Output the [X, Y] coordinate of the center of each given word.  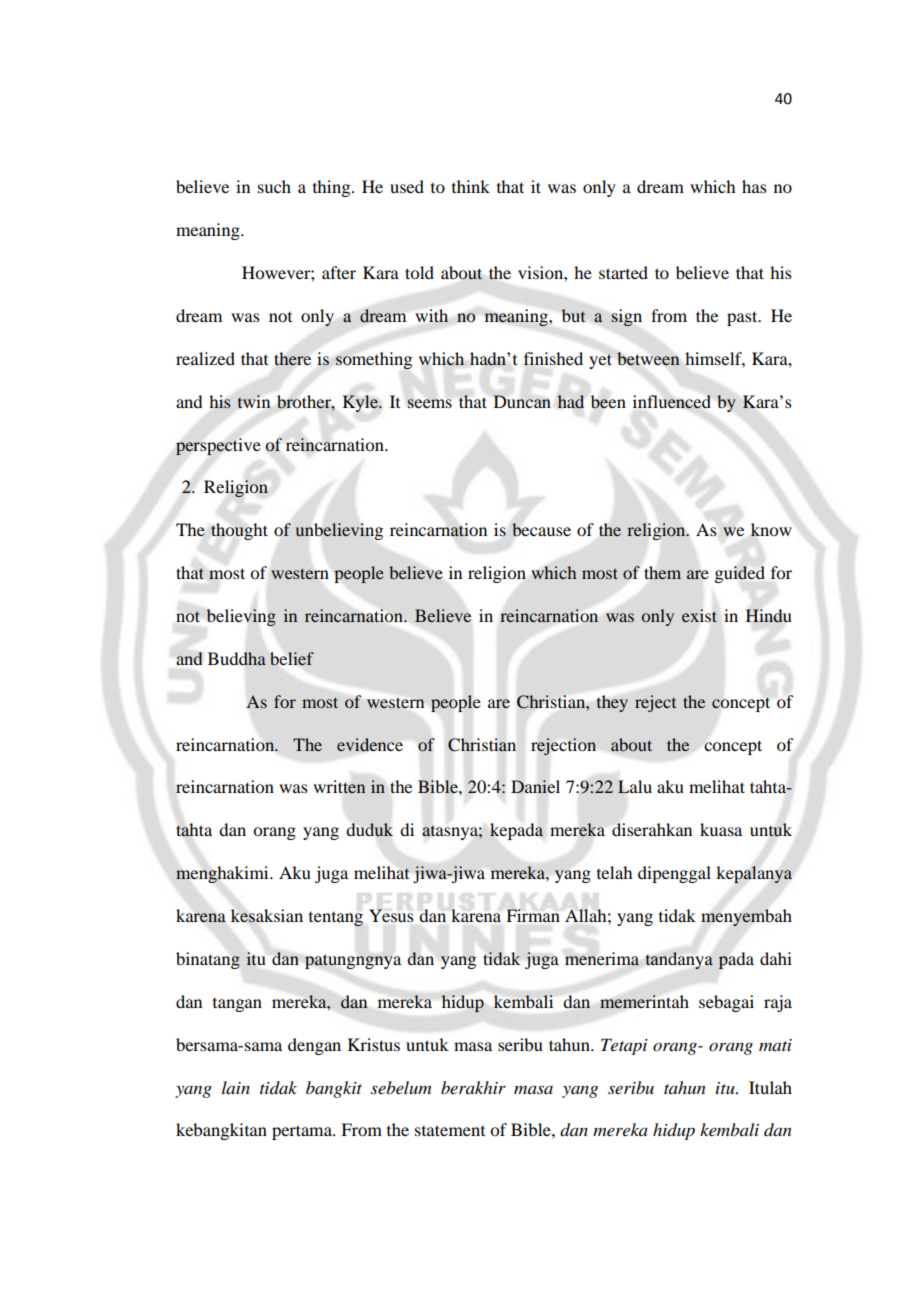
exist [699, 615]
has [754, 186]
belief [292, 658]
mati [775, 1045]
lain [236, 1087]
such [274, 186]
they [612, 703]
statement [450, 1130]
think [471, 186]
